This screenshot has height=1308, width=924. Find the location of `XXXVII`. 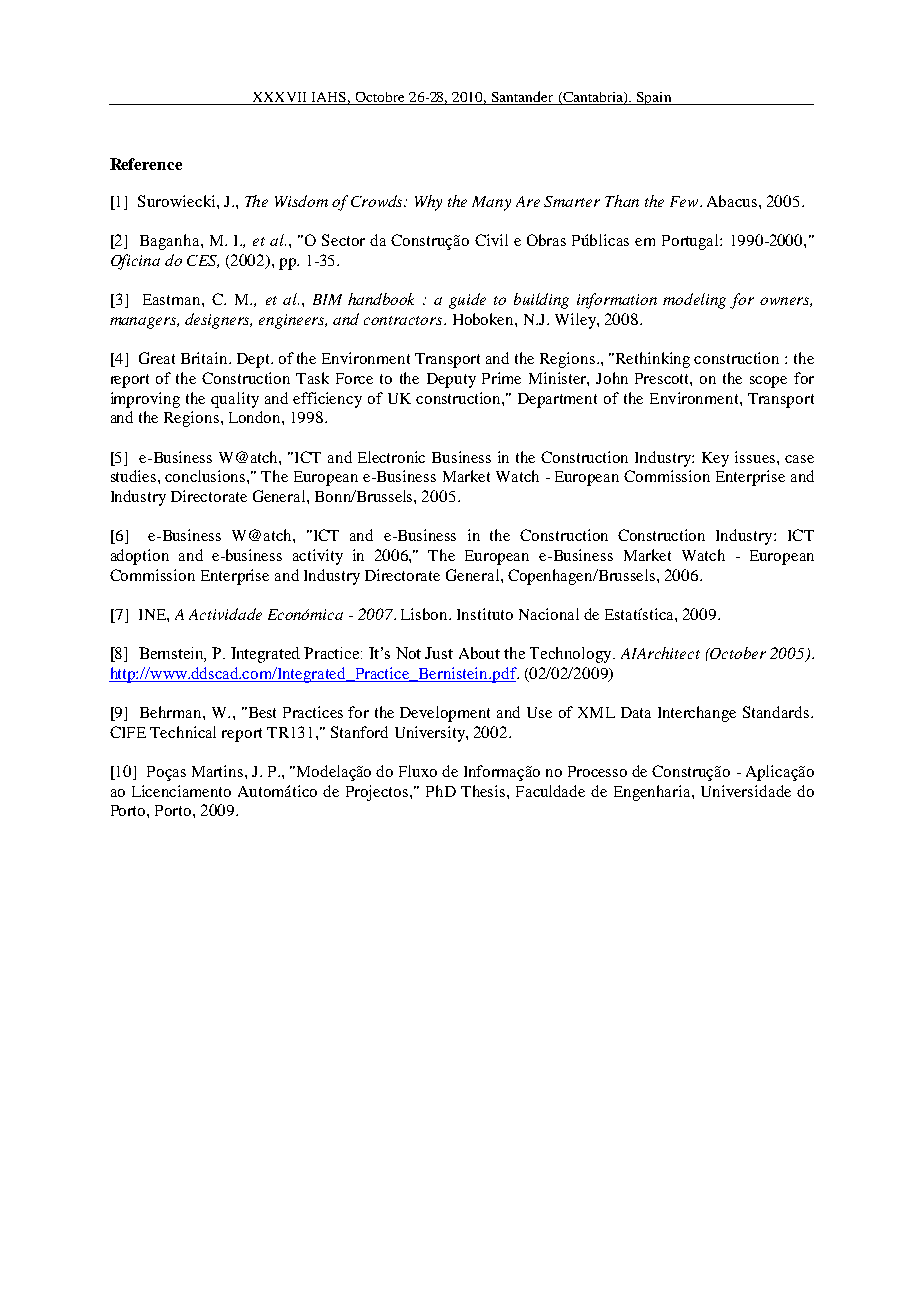

XXXVII is located at coordinates (279, 98).
